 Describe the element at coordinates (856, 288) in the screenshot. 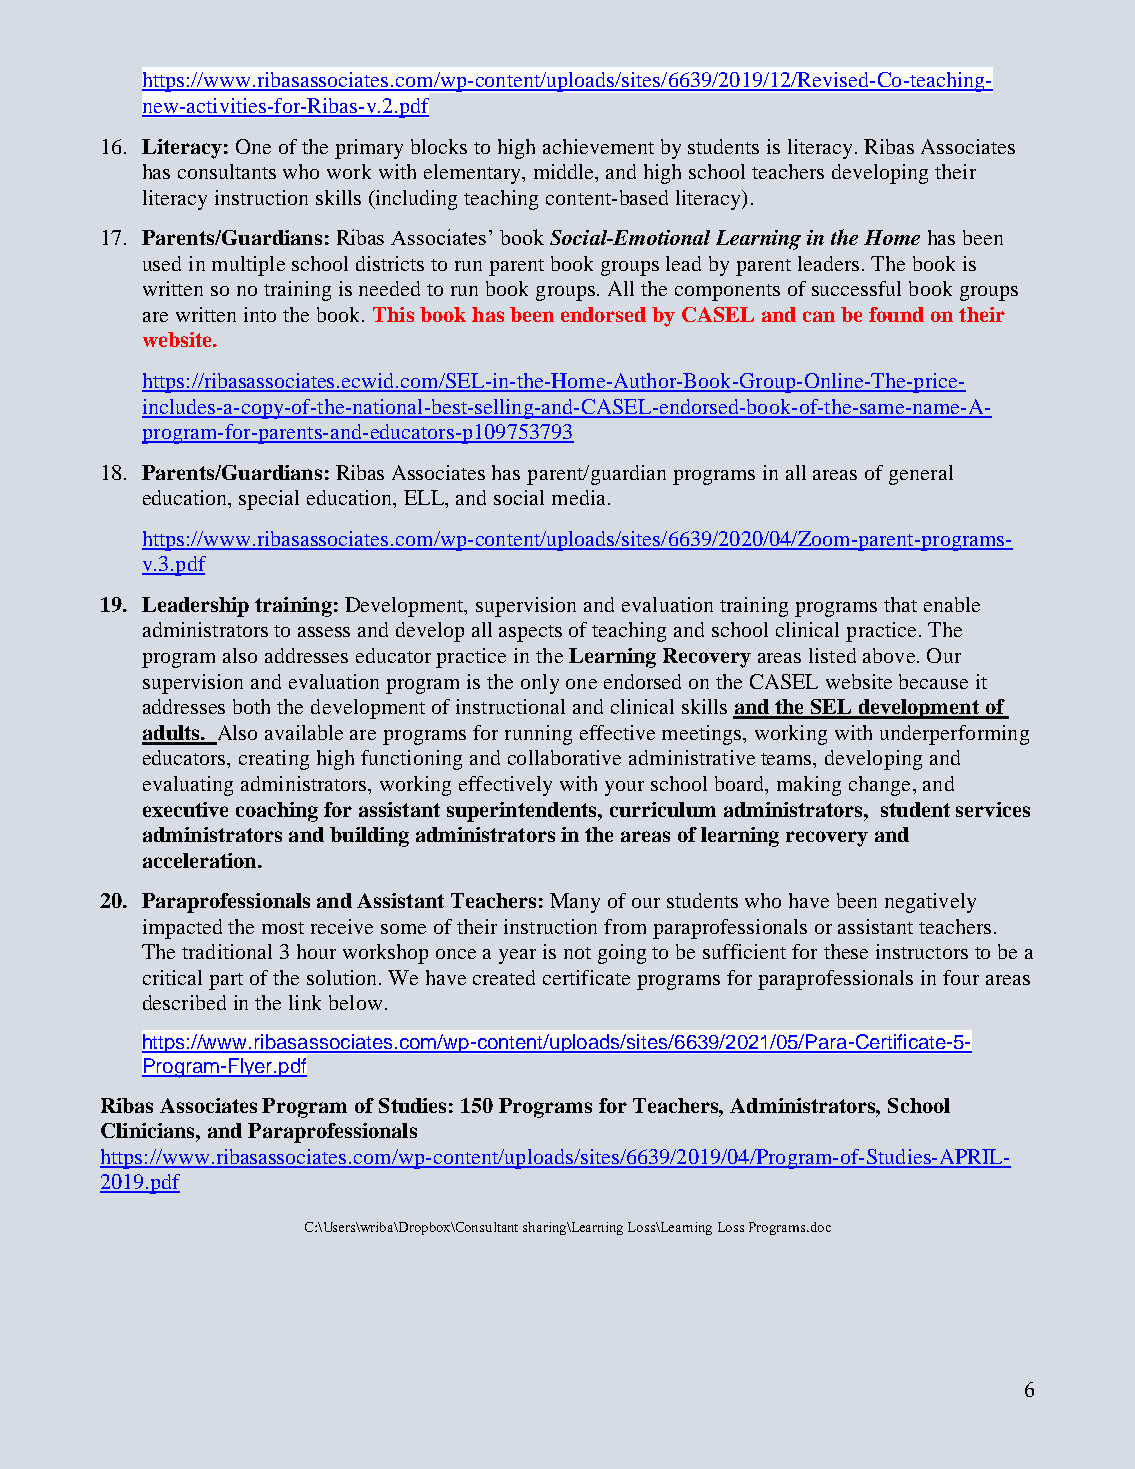

I see `successful` at that location.
